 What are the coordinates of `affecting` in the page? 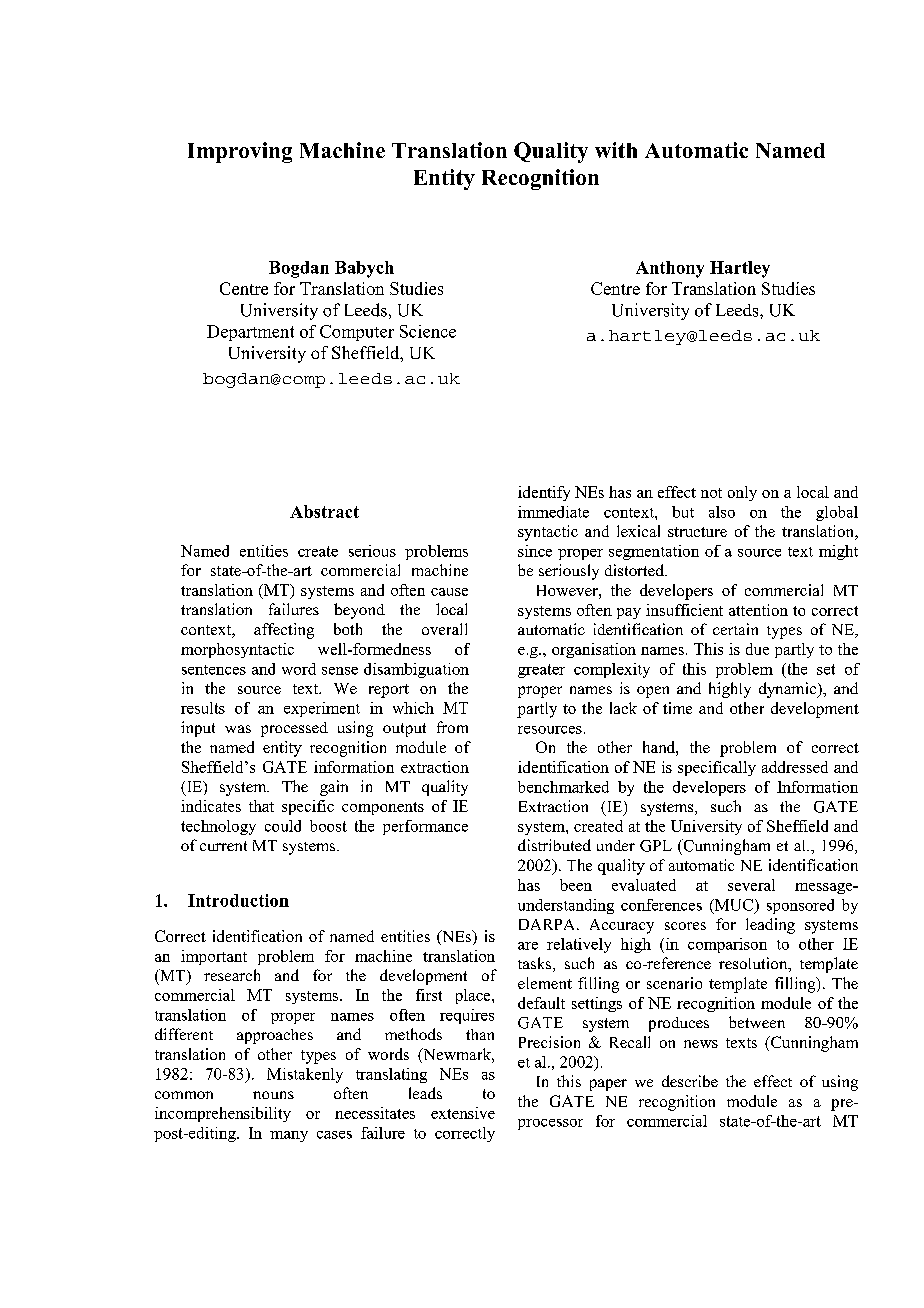 It's located at (284, 631).
